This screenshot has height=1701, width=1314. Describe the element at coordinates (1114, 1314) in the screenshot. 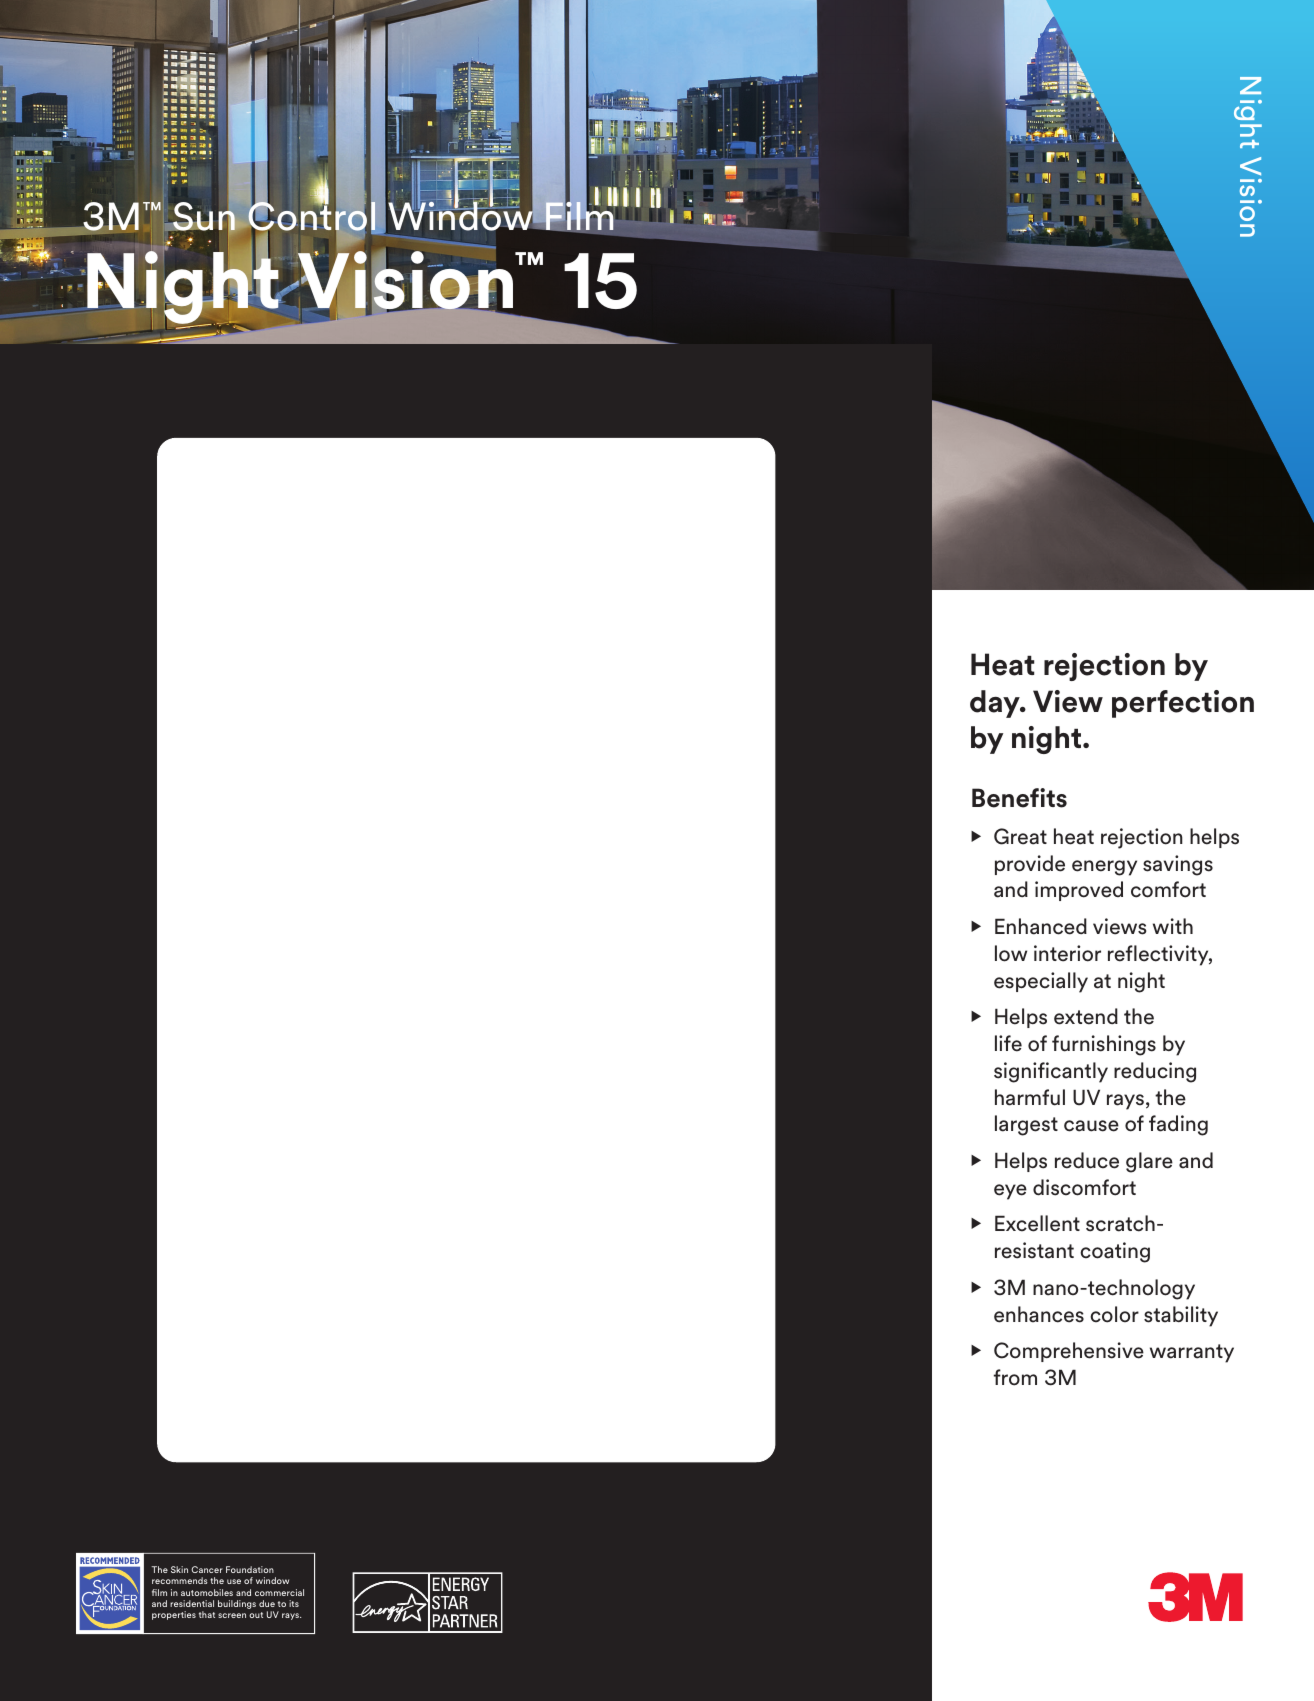

I see `color` at that location.
